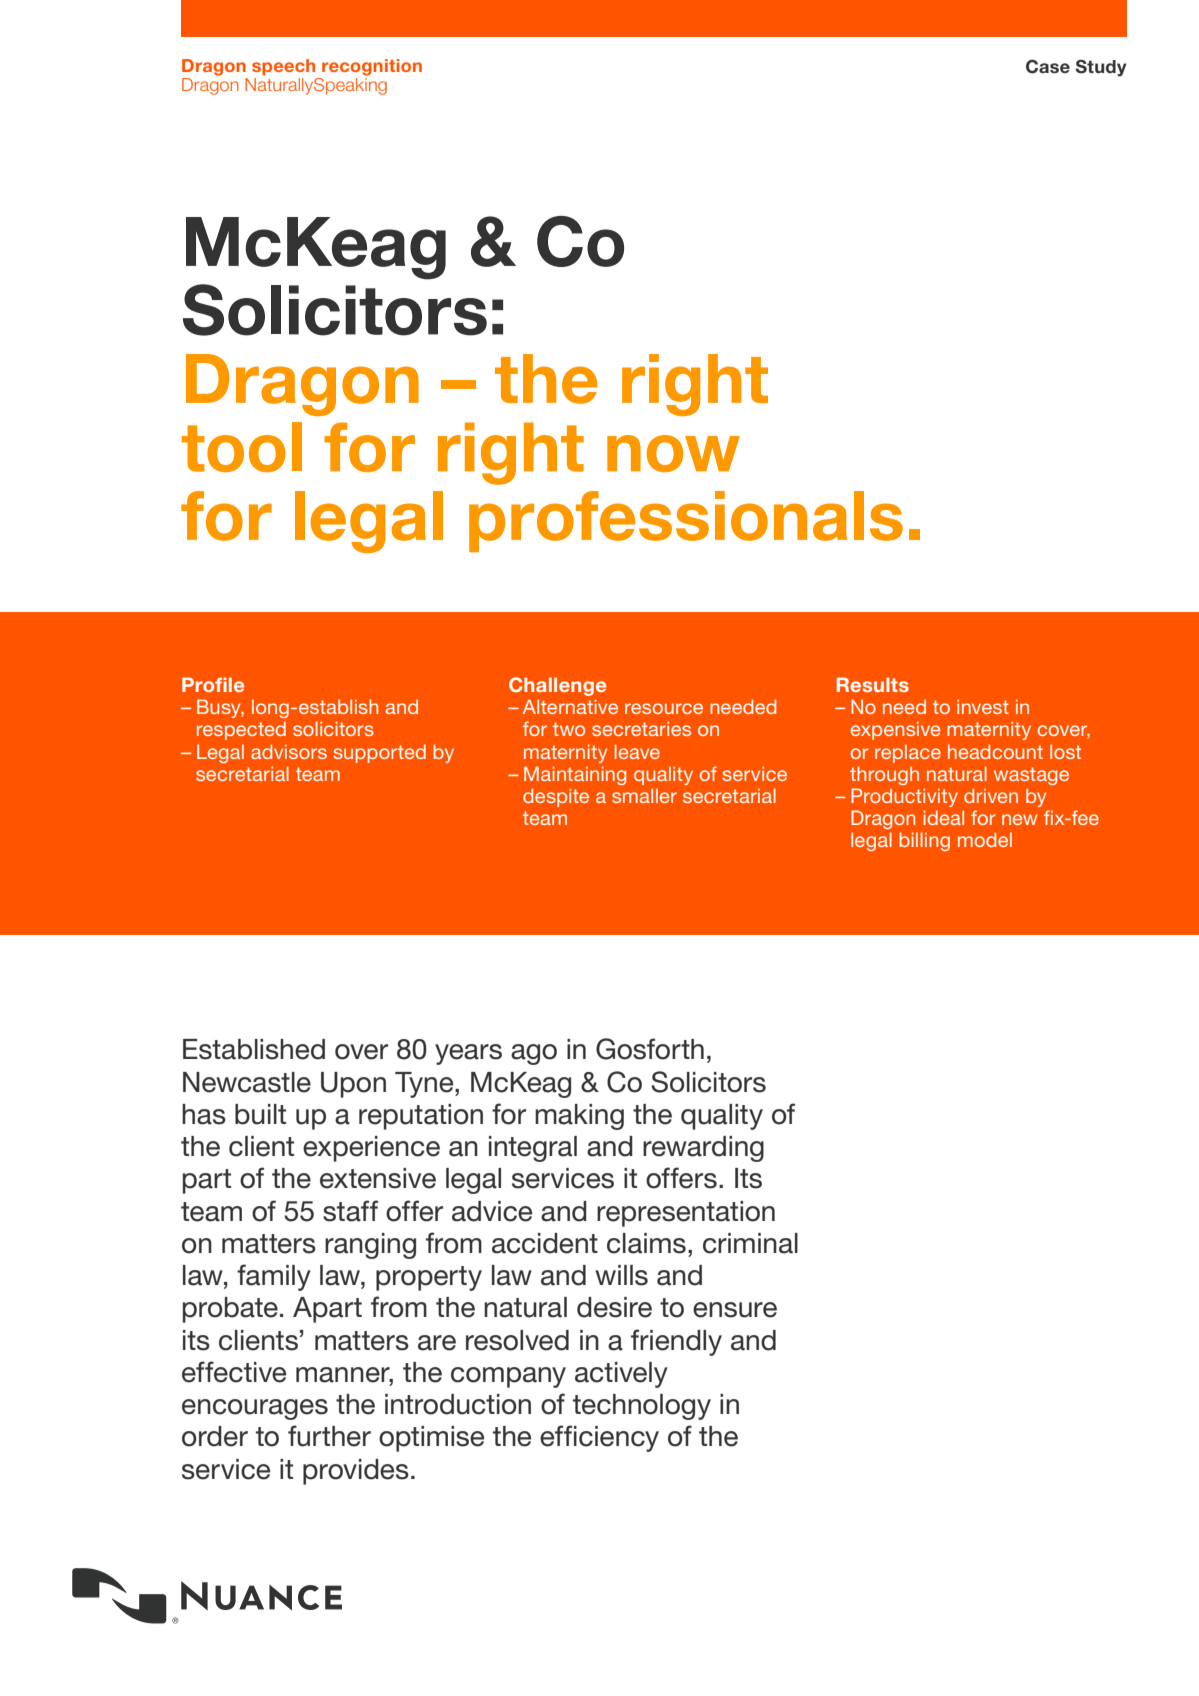  Describe the element at coordinates (283, 67) in the document. I see `speech` at that location.
